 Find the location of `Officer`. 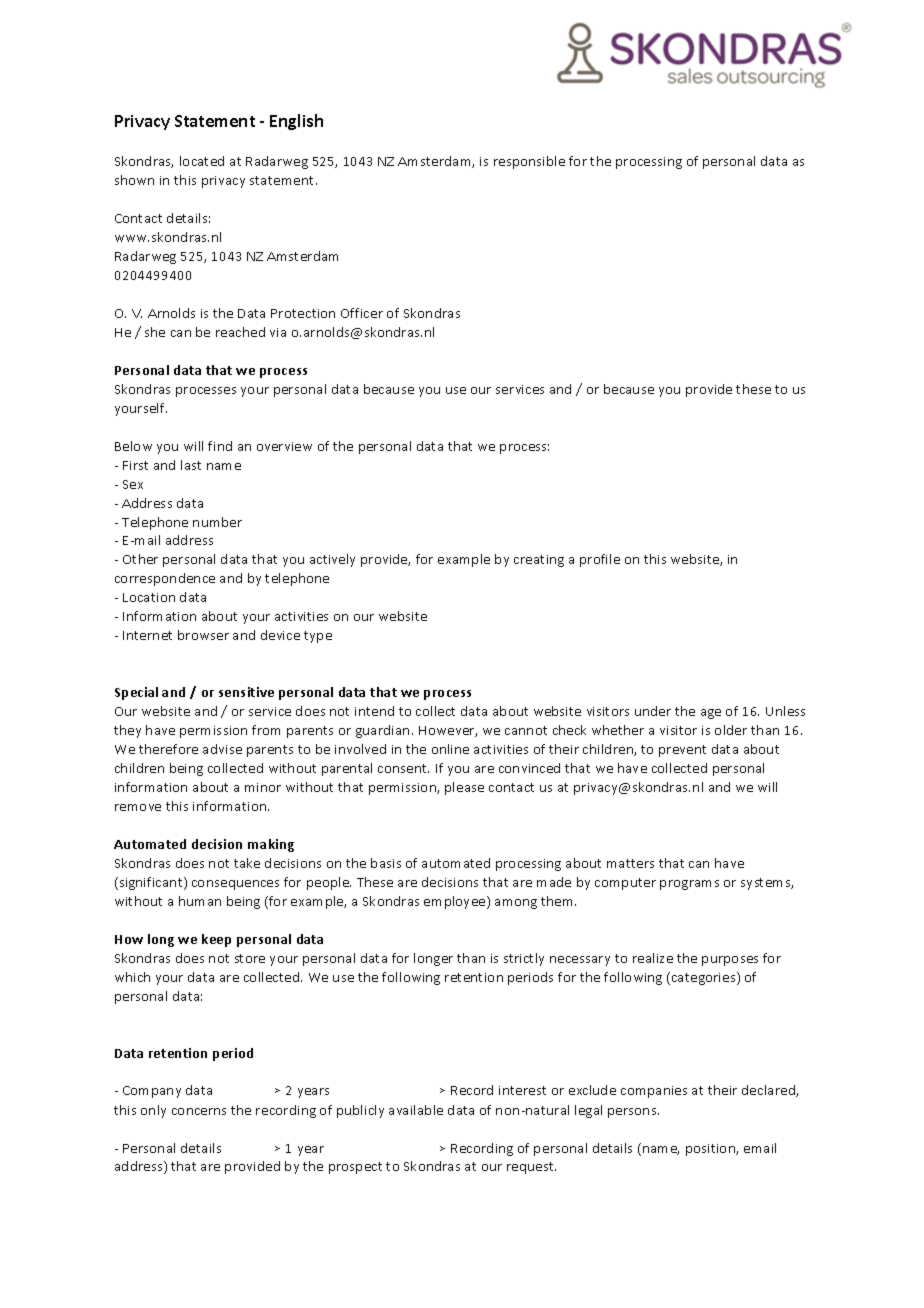

Officer is located at coordinates (362, 313).
